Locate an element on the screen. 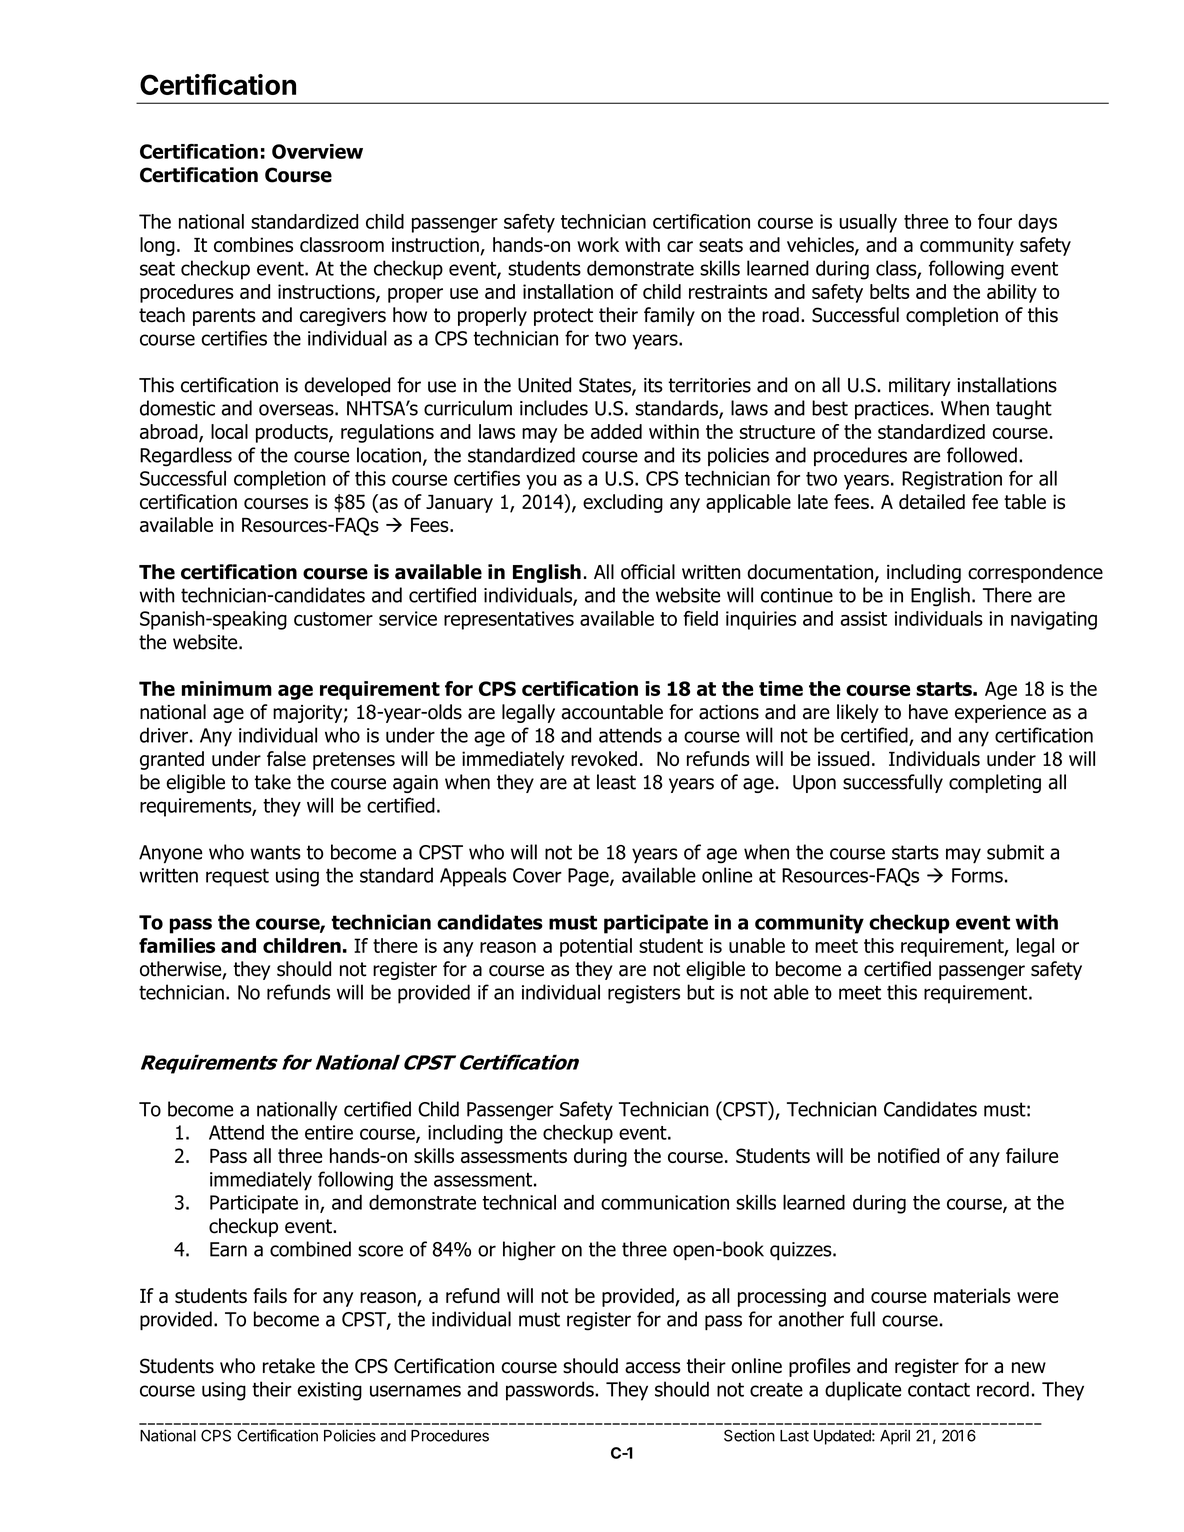  notified is located at coordinates (908, 1155).
